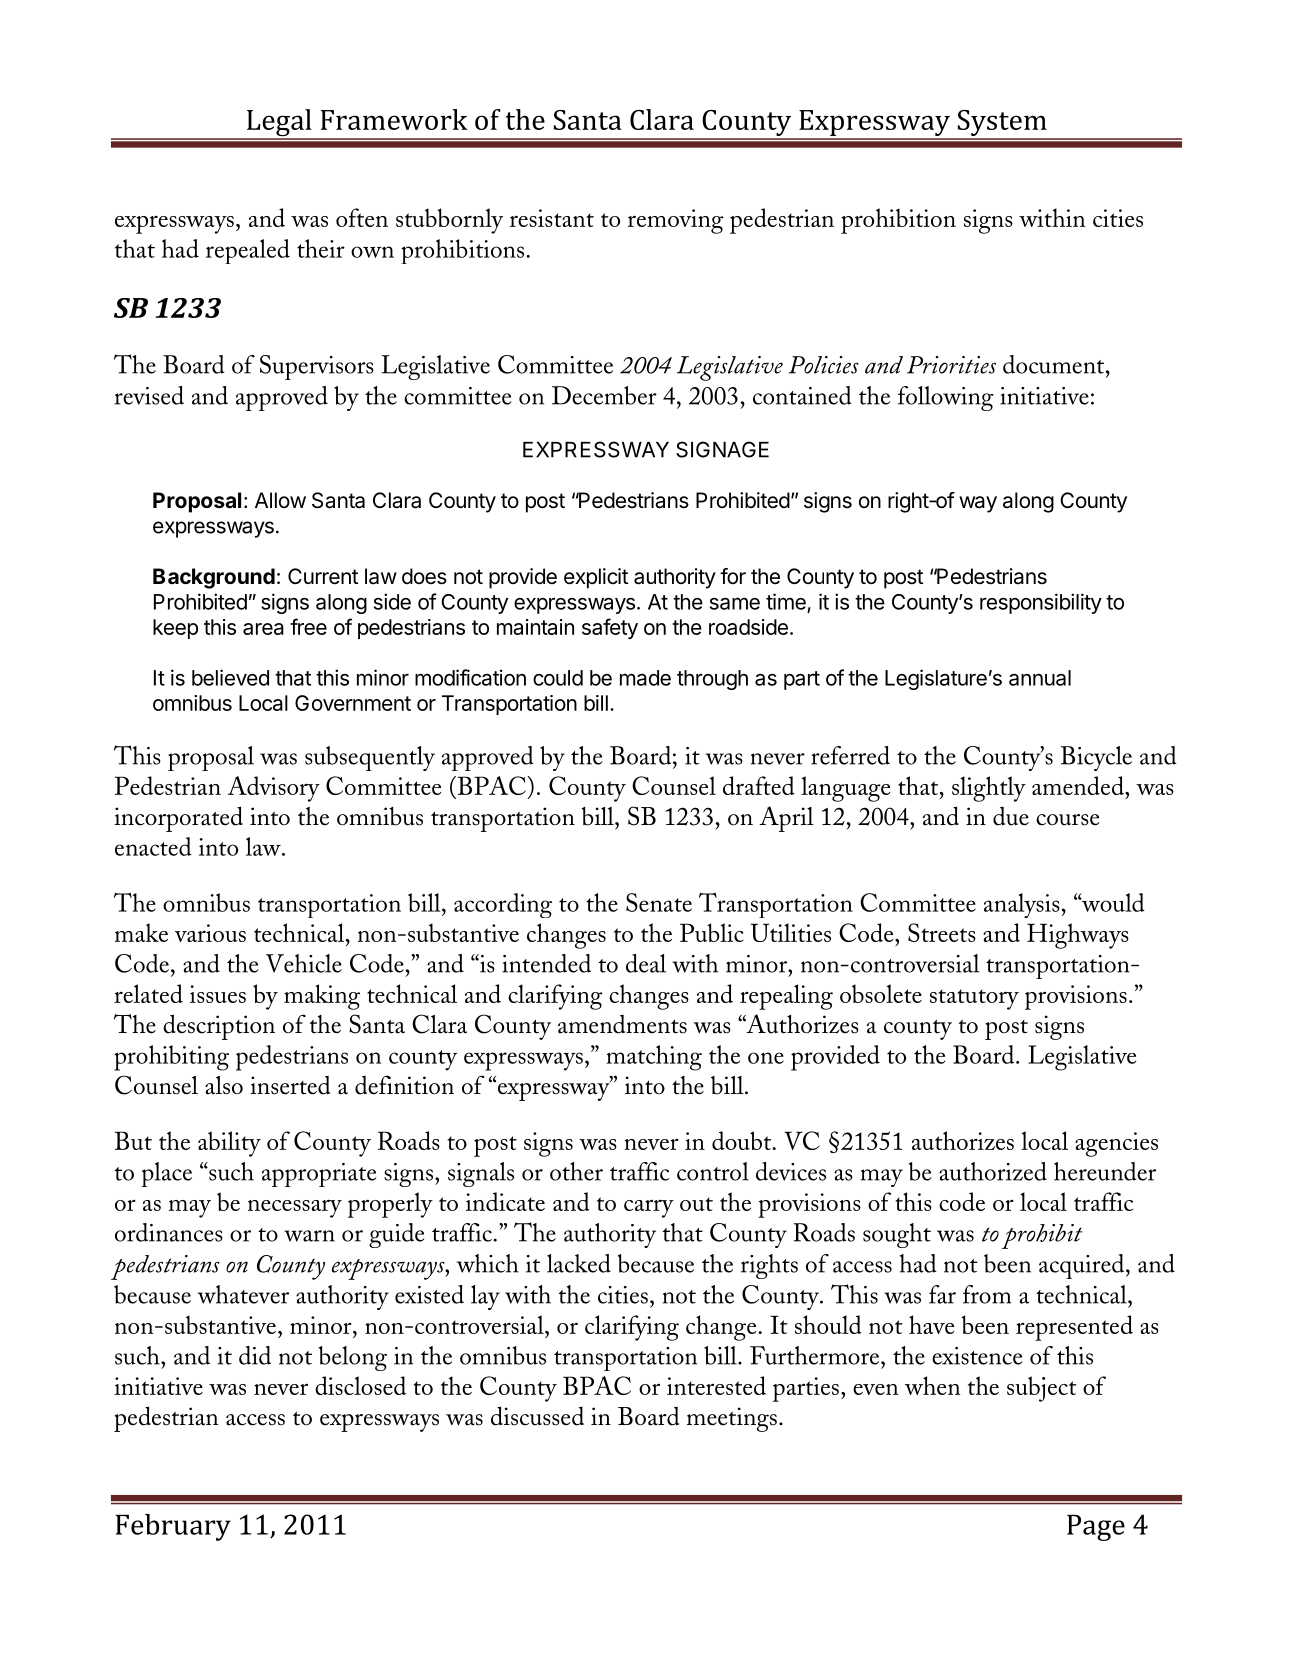 This page has height=1673, width=1293. Describe the element at coordinates (659, 902) in the page. I see `Senate` at that location.
